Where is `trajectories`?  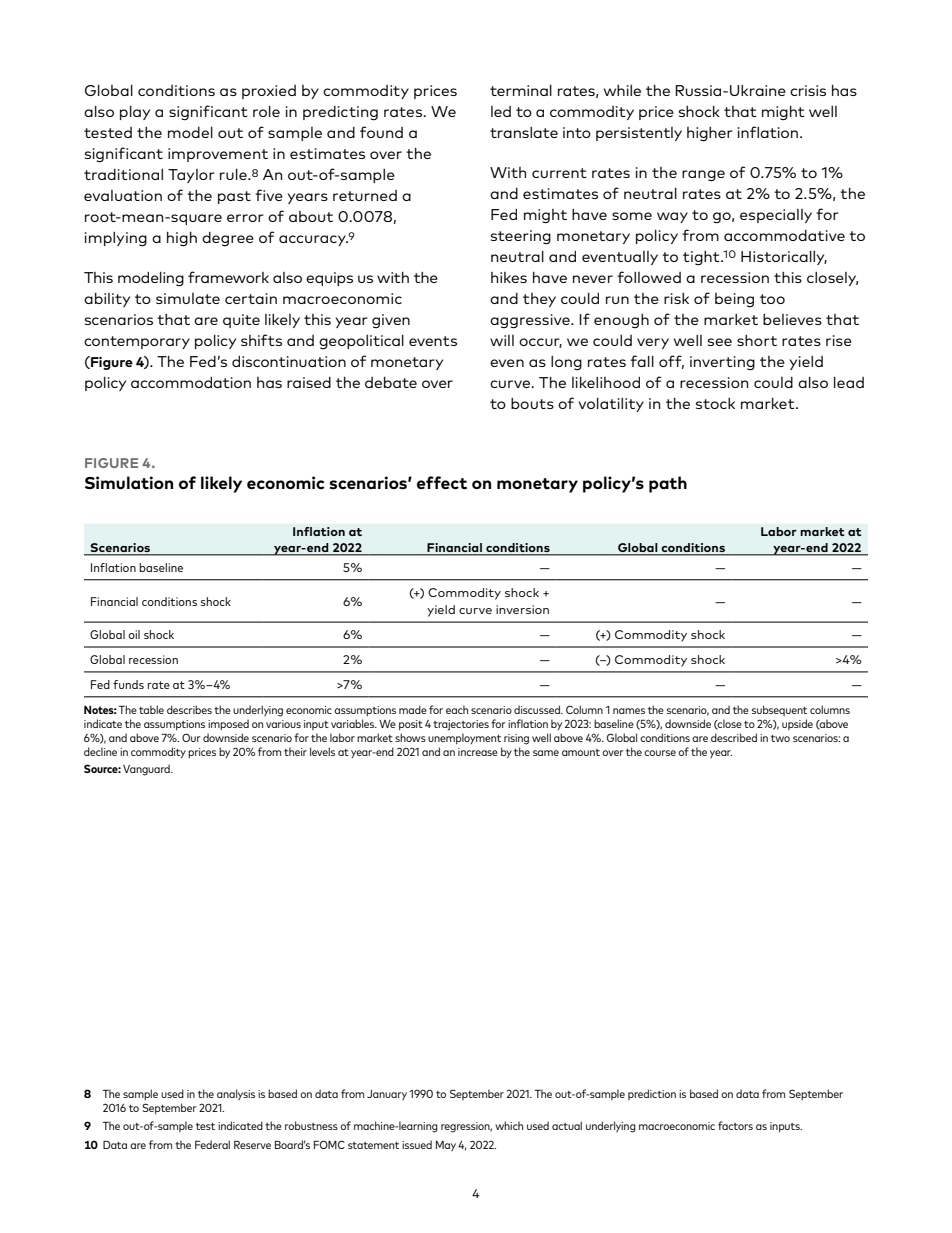
trajectories is located at coordinates (461, 725).
